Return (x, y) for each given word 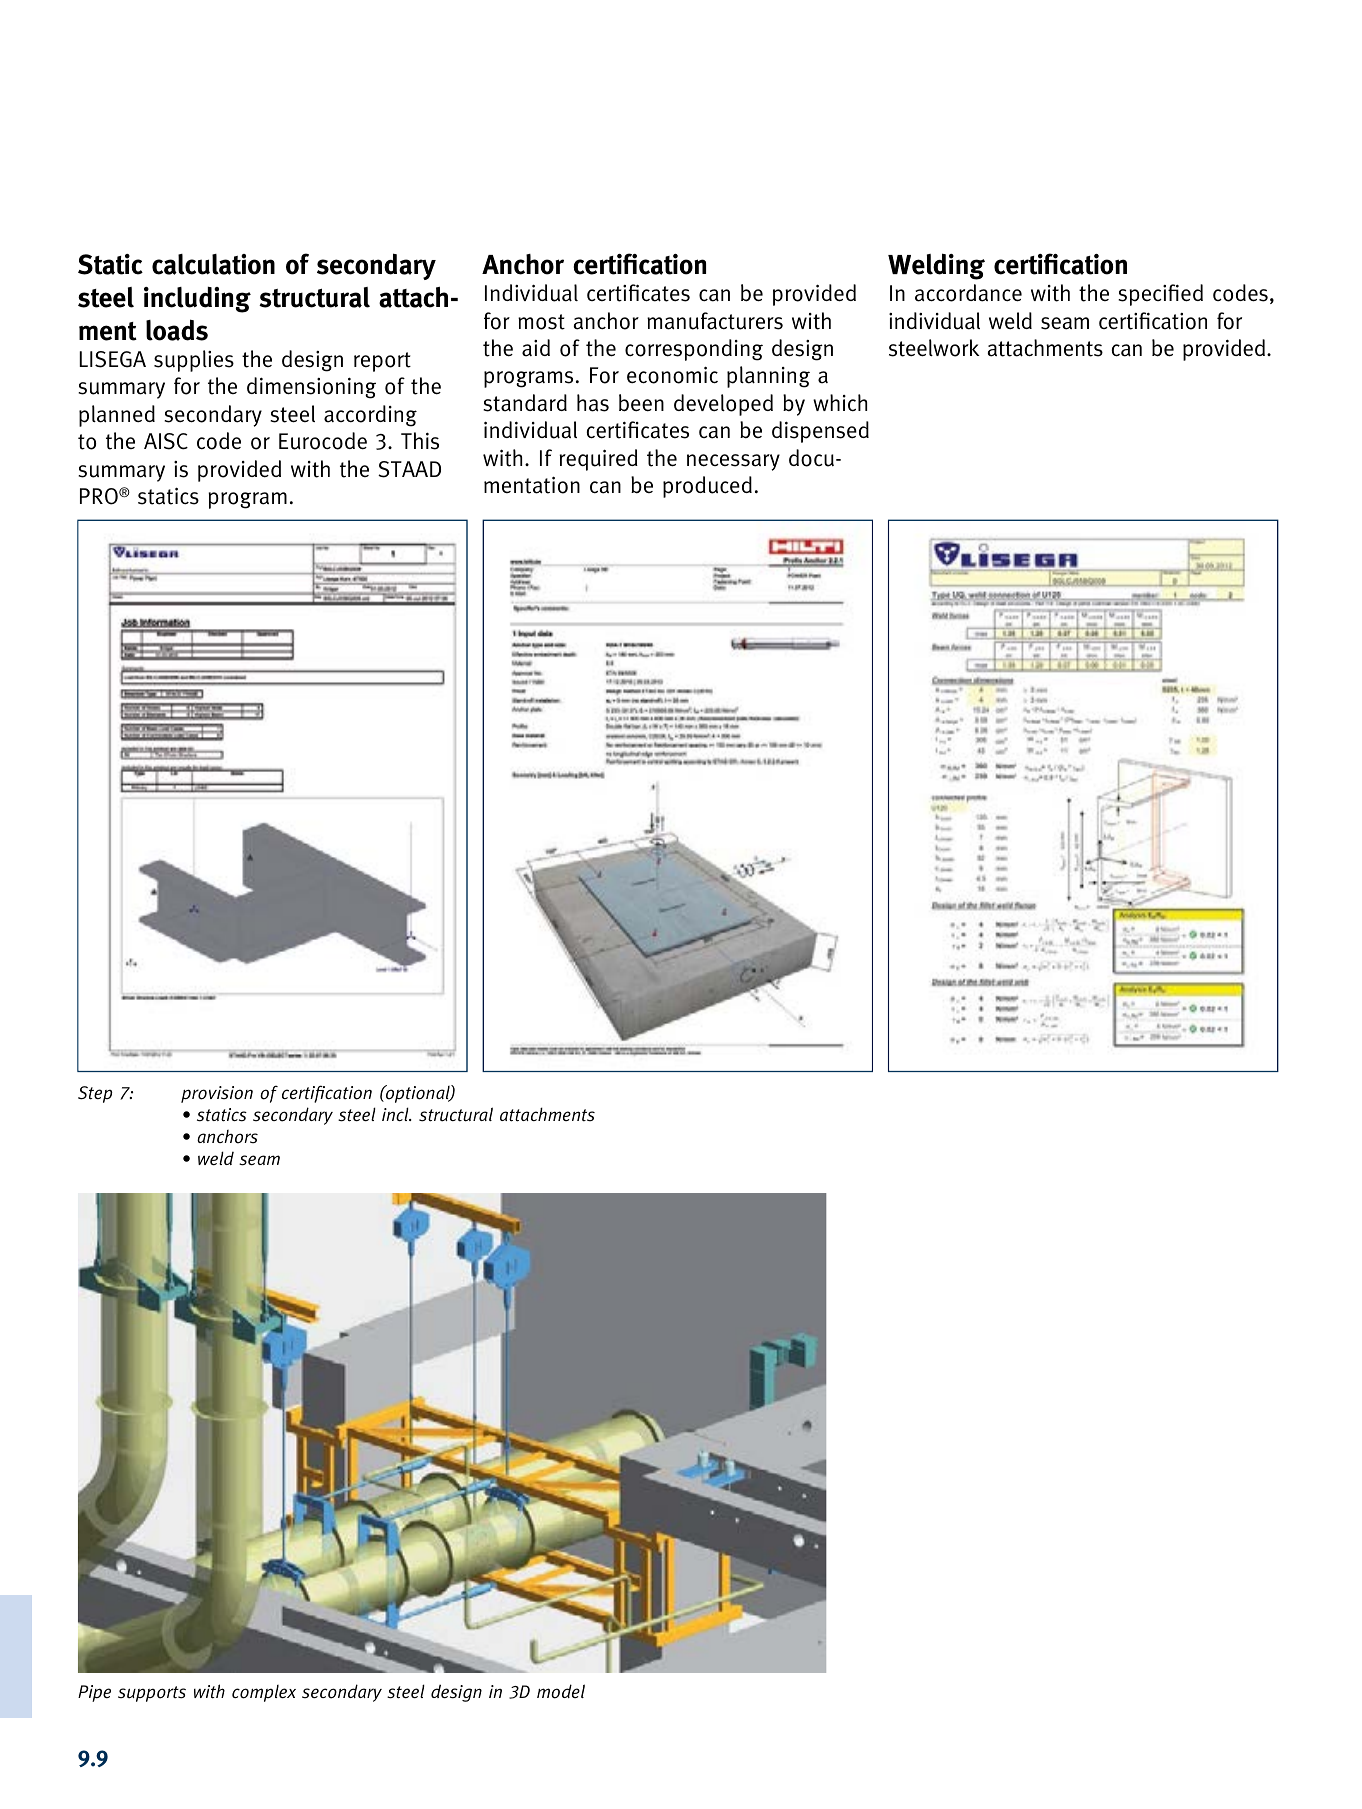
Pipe (94, 1693)
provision (217, 1094)
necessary (733, 462)
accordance (968, 293)
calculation (213, 264)
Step (95, 1094)
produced (707, 487)
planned (117, 416)
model (561, 1691)
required (598, 460)
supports (152, 1694)
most (541, 322)
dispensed (820, 432)
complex (264, 1693)
